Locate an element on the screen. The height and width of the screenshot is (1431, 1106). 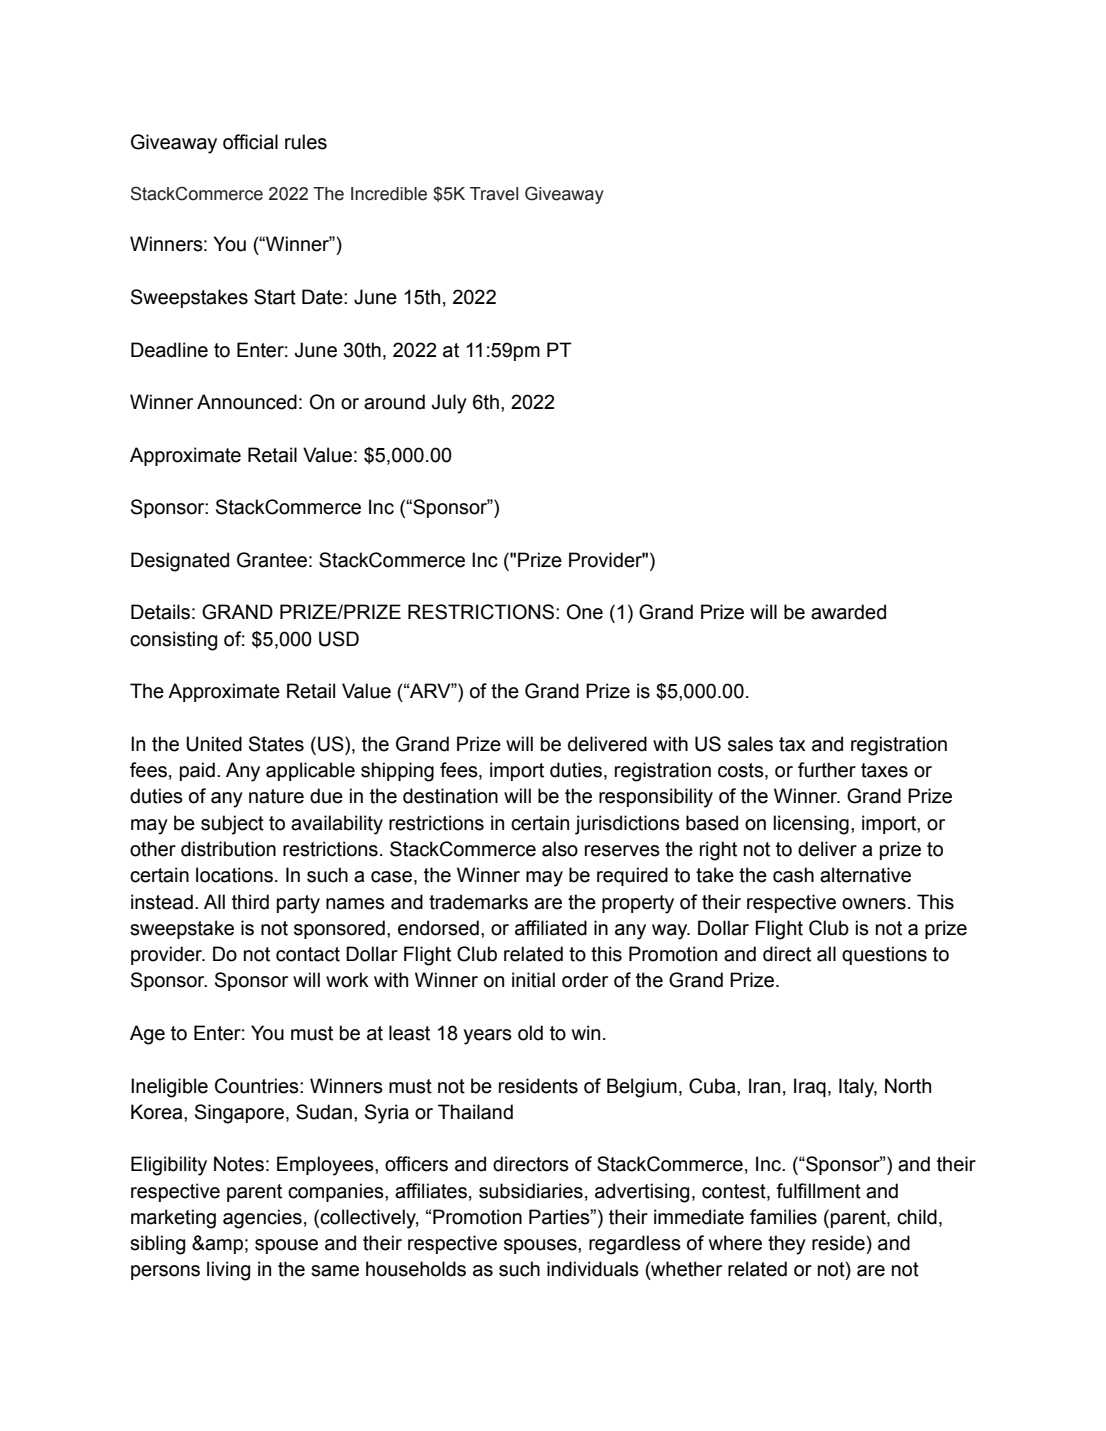
One is located at coordinates (585, 612).
